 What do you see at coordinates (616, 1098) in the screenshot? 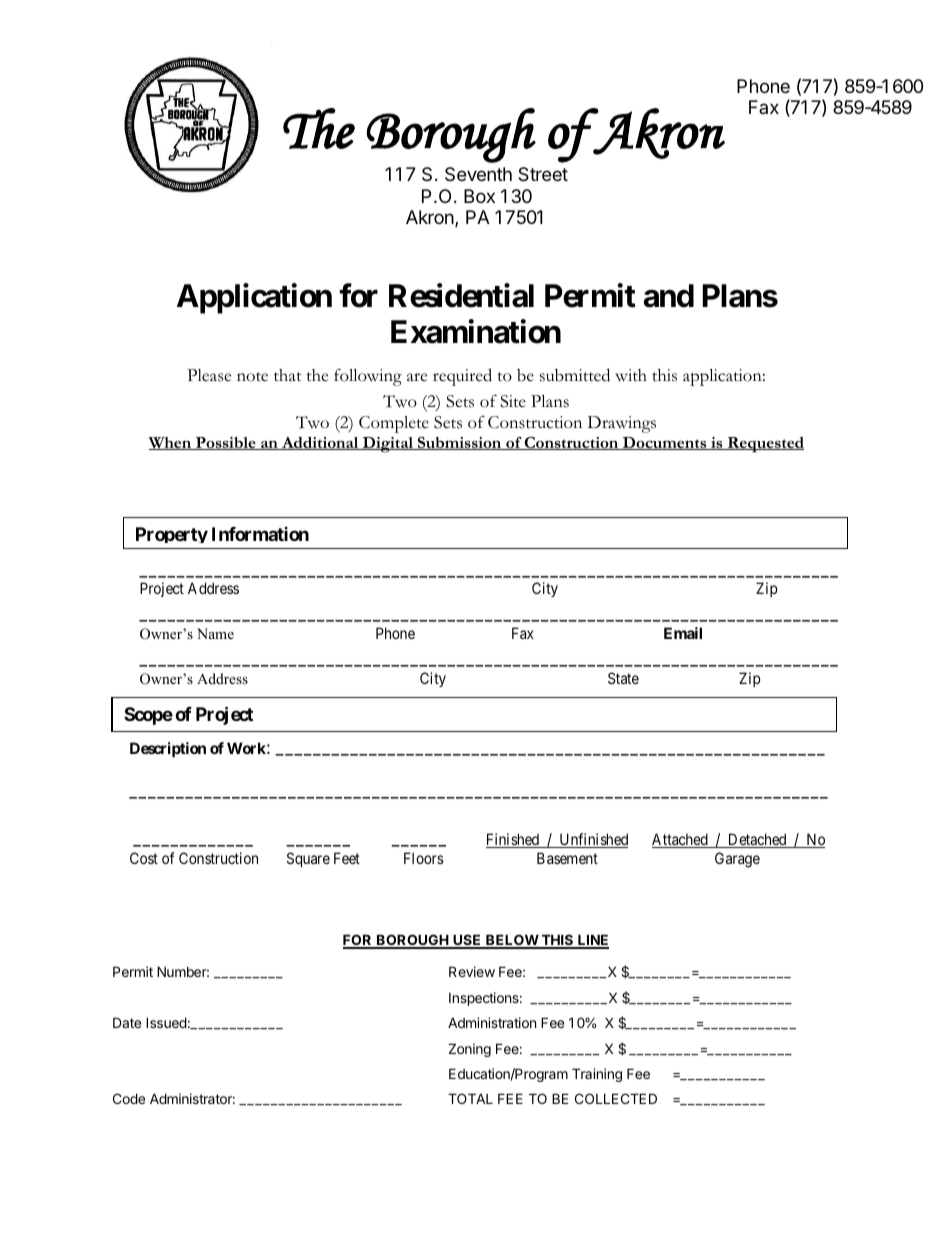
I see `COLLECTED` at bounding box center [616, 1098].
